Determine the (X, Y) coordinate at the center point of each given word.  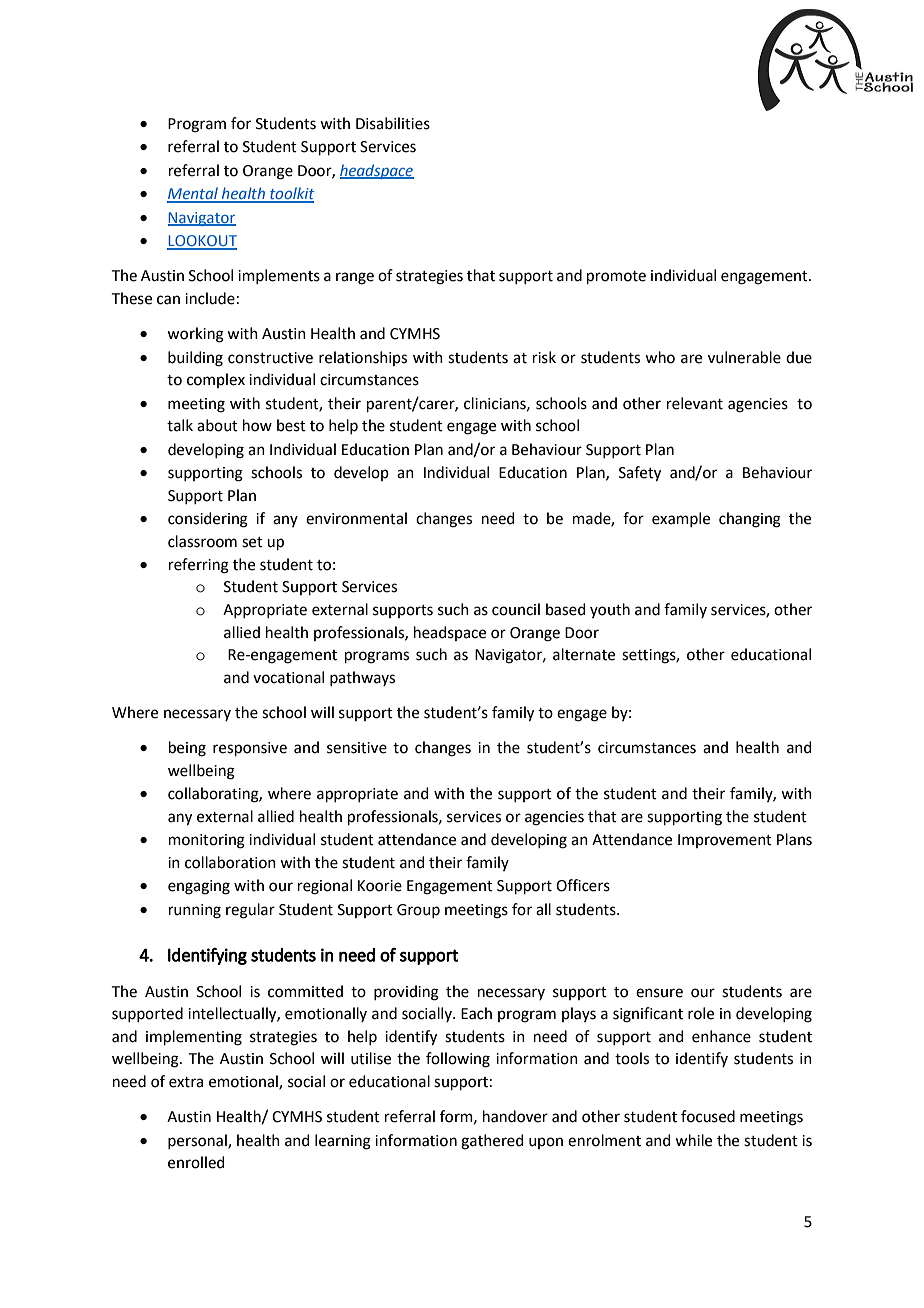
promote (616, 277)
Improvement (725, 841)
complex (216, 380)
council (516, 609)
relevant (695, 403)
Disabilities (393, 123)
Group (418, 911)
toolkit (291, 194)
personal (198, 1141)
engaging (199, 887)
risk (544, 357)
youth (610, 610)
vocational (288, 677)
